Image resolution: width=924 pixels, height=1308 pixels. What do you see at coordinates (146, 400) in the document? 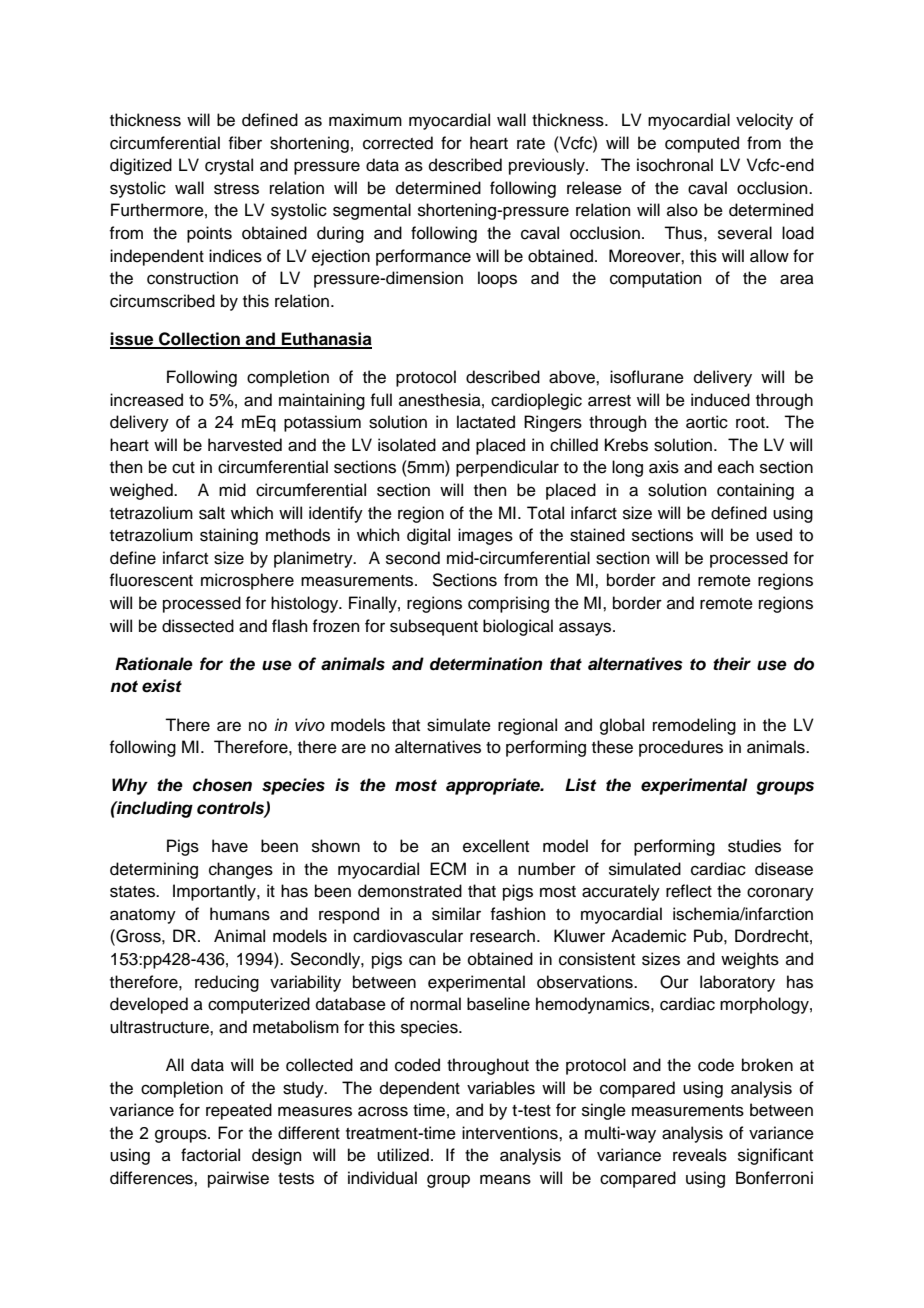
I see `increased` at bounding box center [146, 400].
